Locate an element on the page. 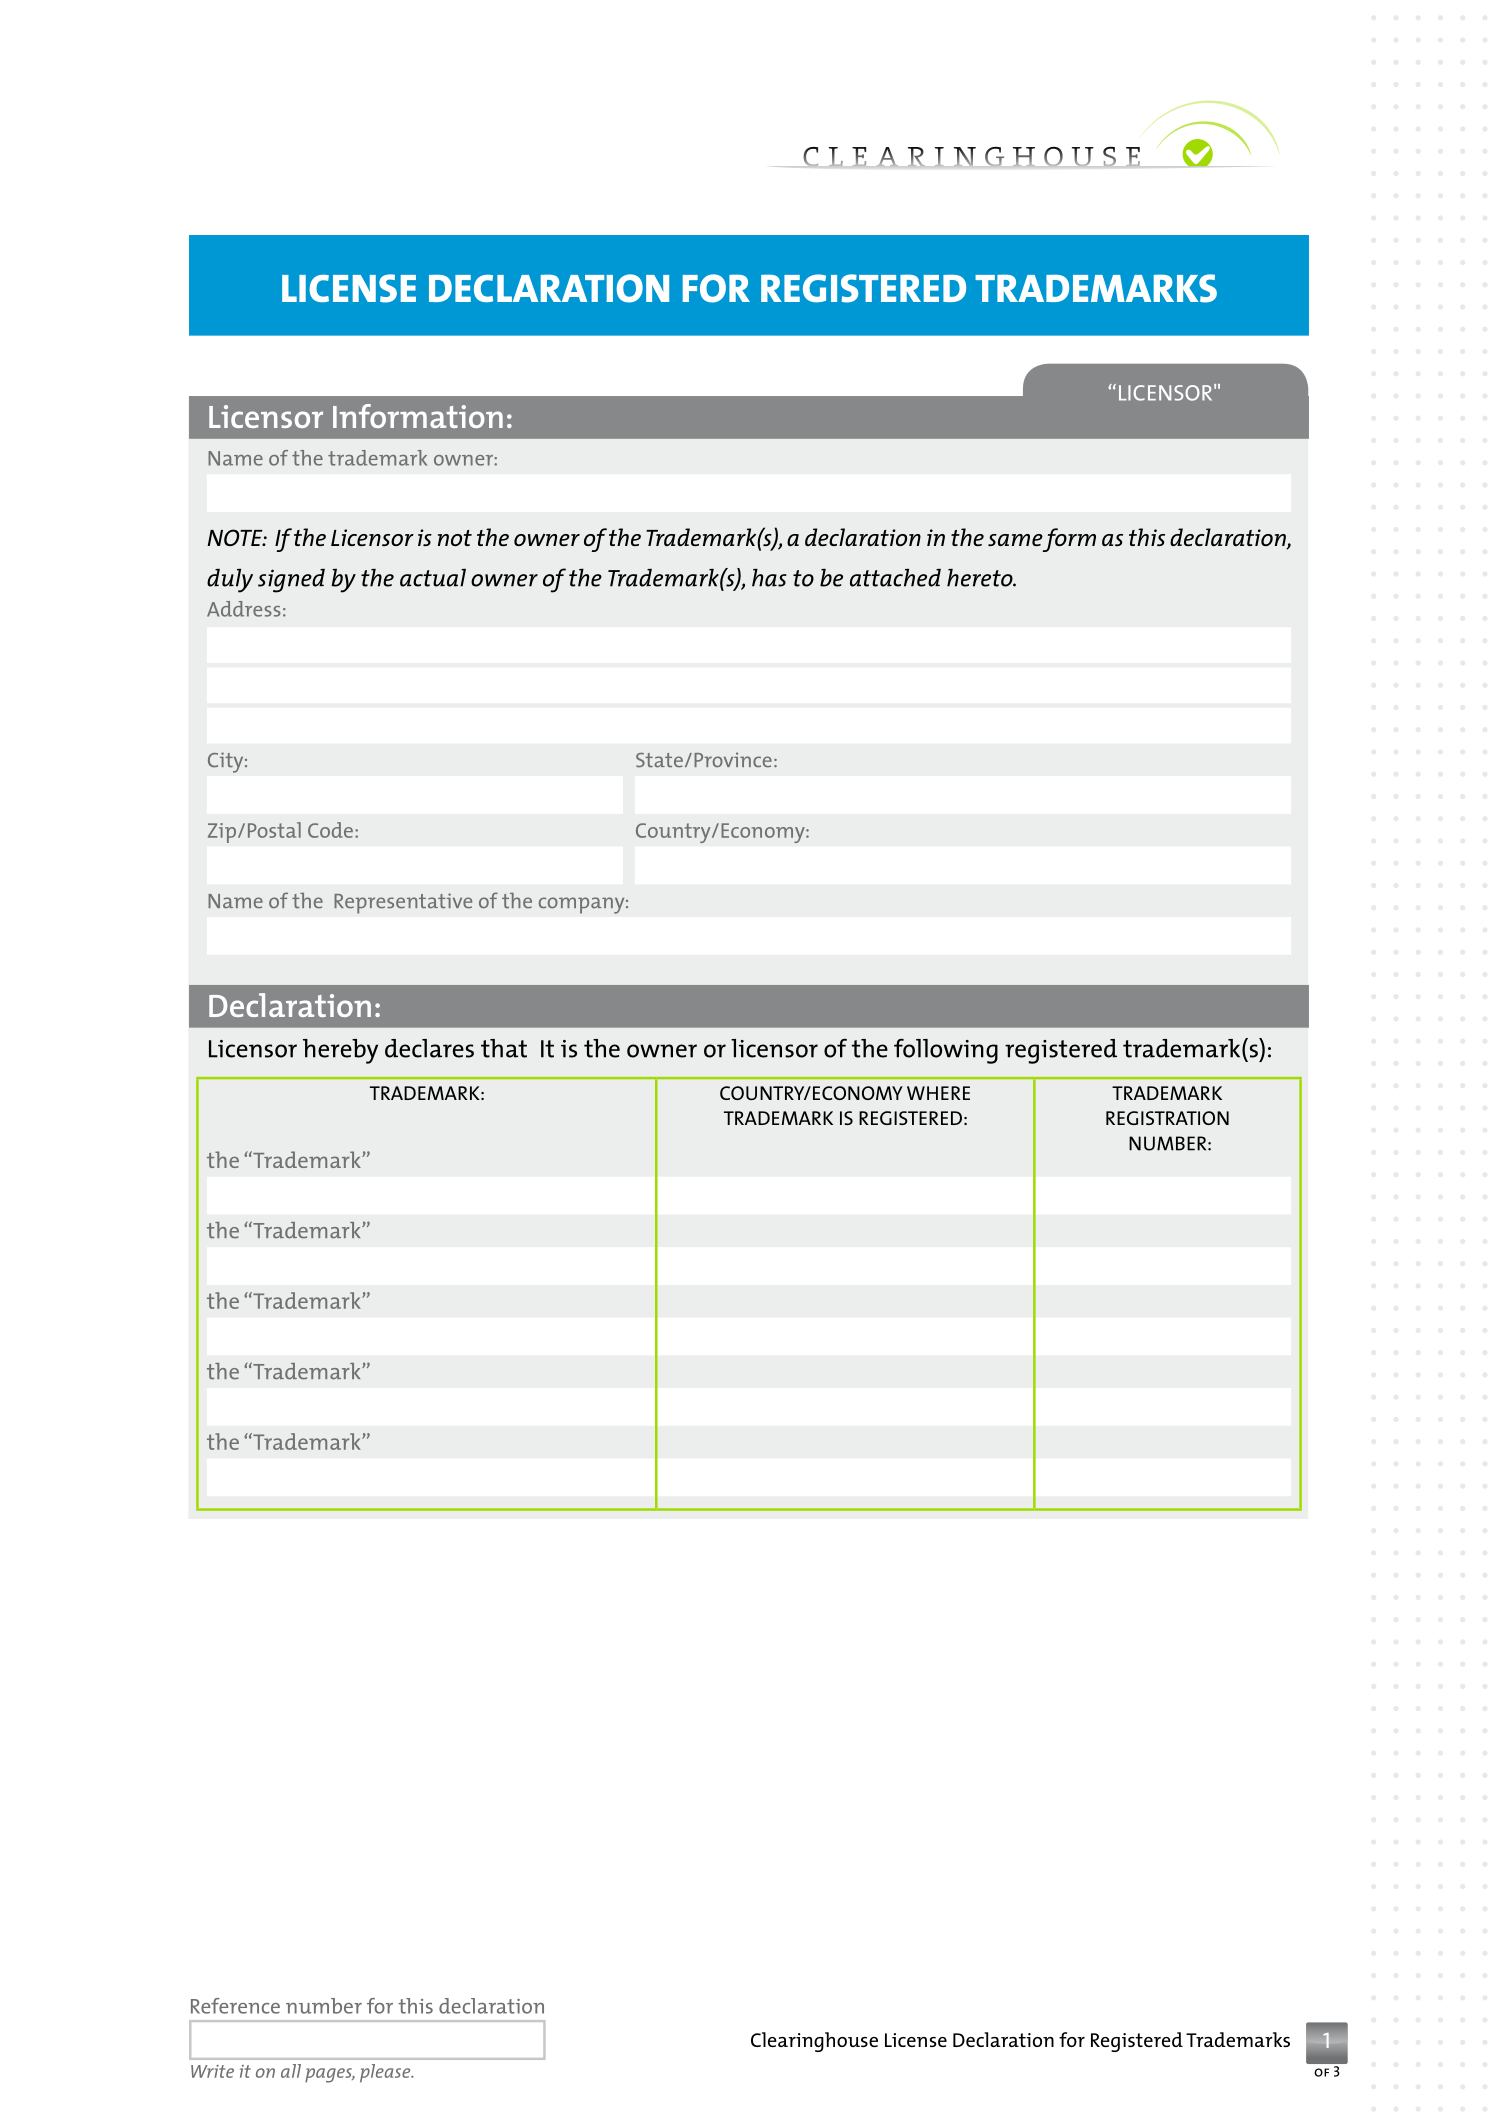 This document has width=1498, height=2118. all is located at coordinates (291, 2071).
